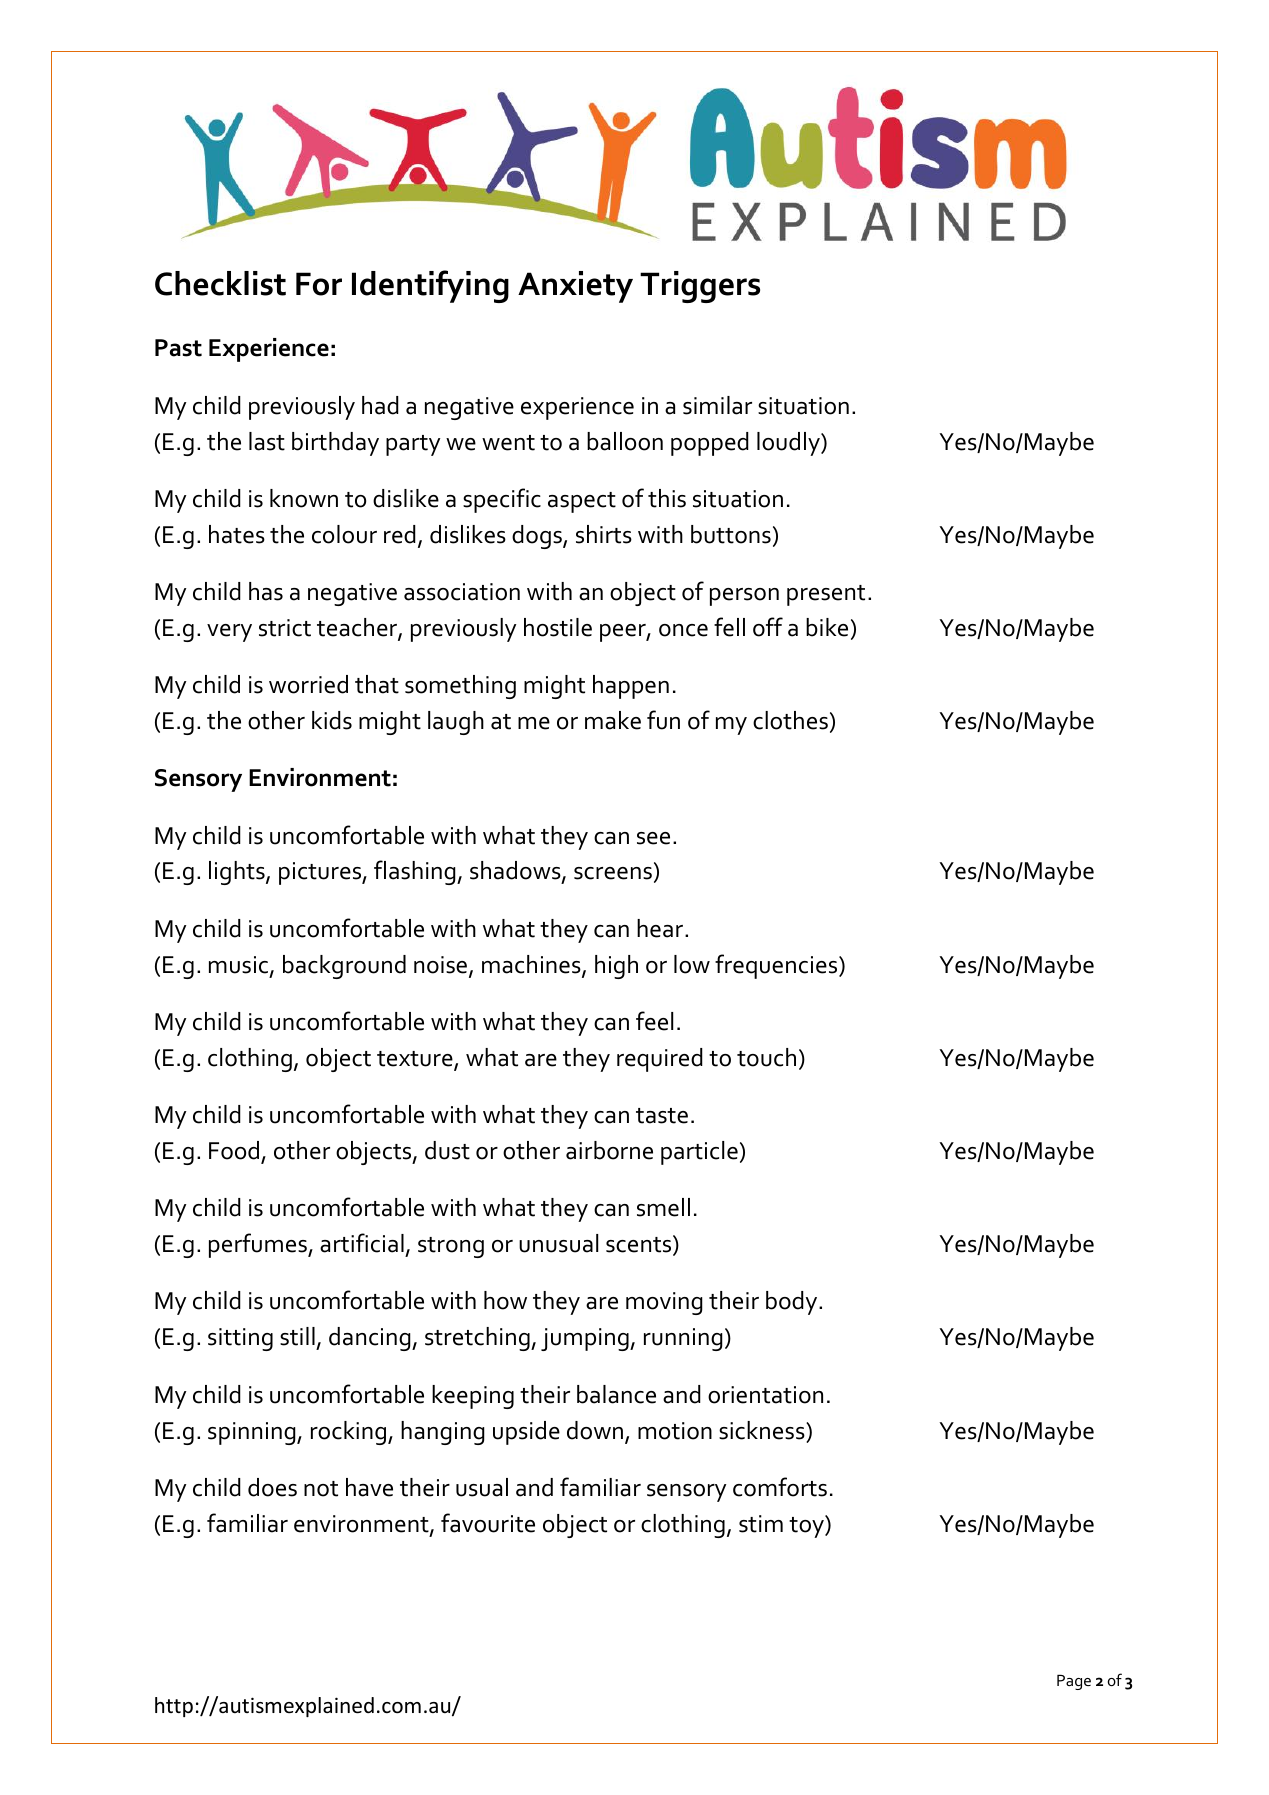 Image resolution: width=1269 pixels, height=1795 pixels. Describe the element at coordinates (761, 1524) in the image. I see `stim` at that location.
